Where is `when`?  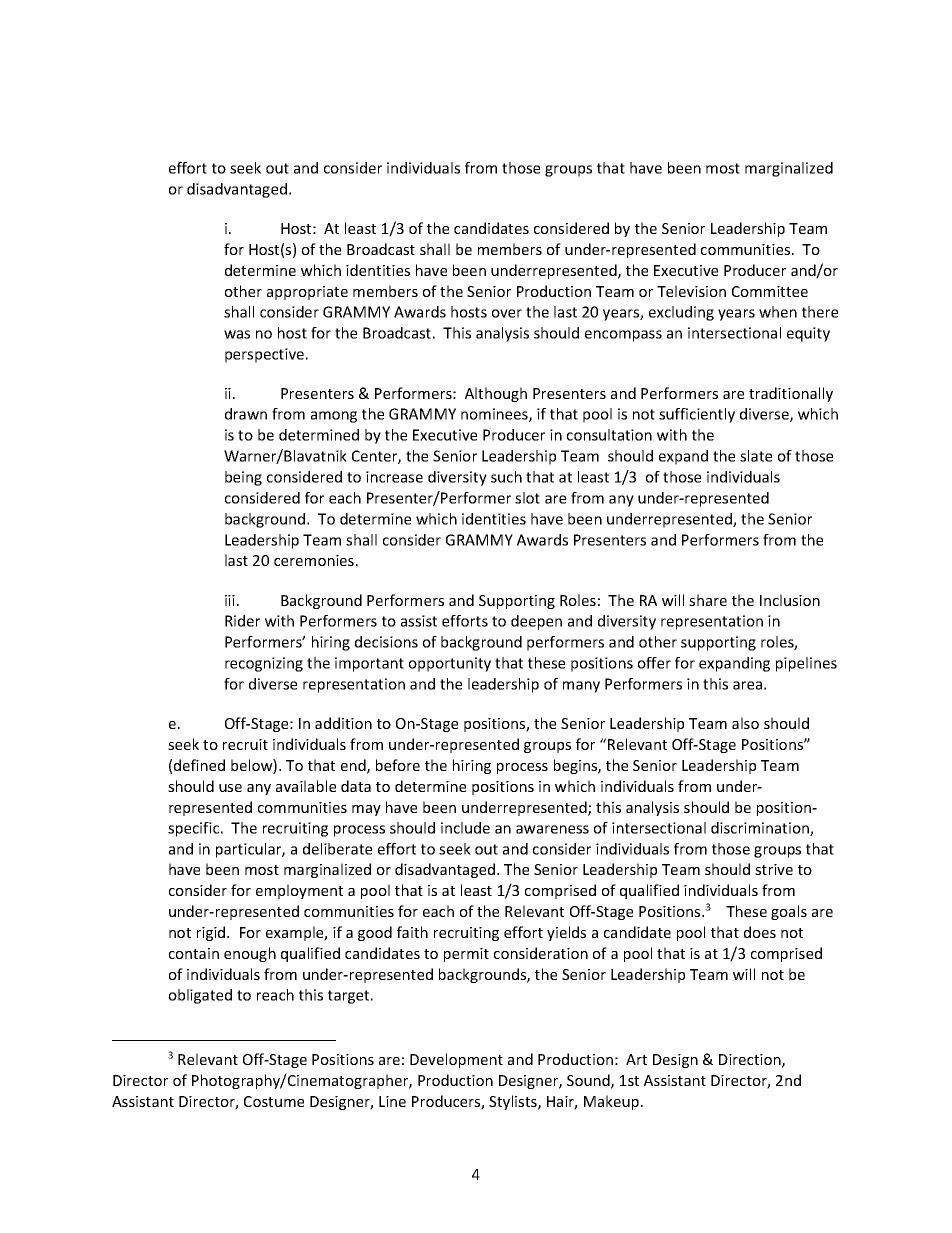 when is located at coordinates (778, 312).
